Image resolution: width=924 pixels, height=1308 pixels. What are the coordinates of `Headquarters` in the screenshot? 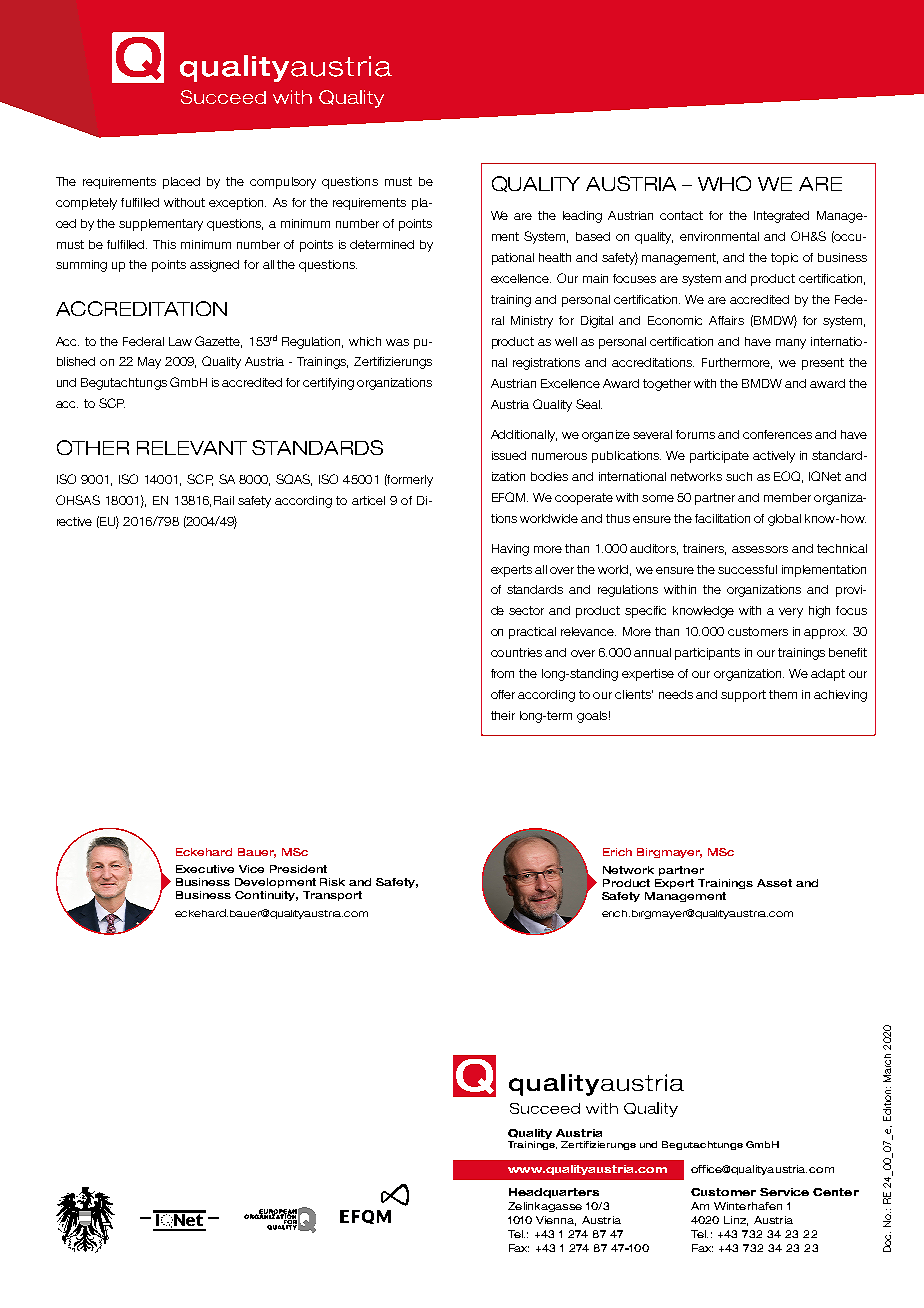 It's located at (554, 1193).
